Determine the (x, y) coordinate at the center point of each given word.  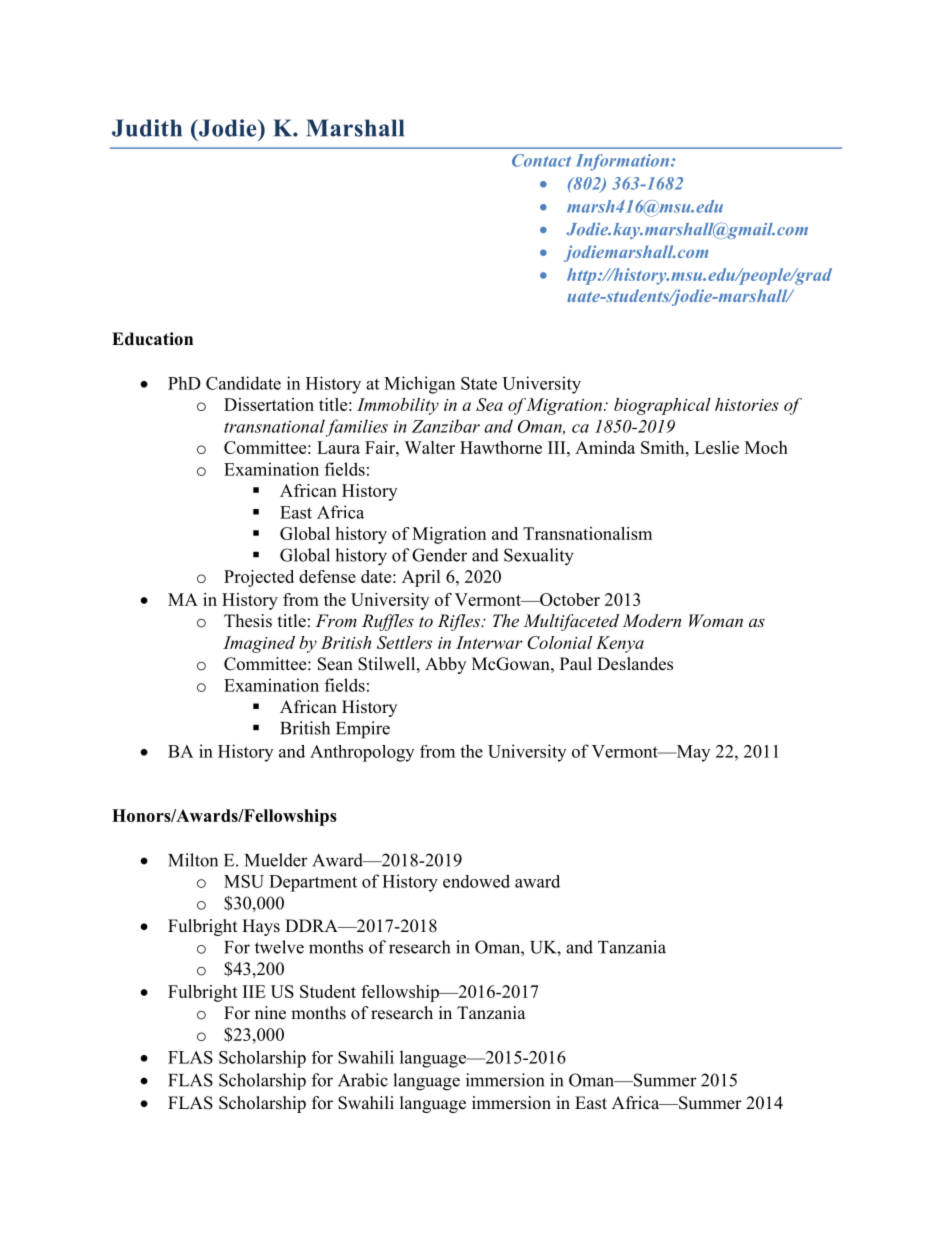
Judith (147, 128)
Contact (541, 160)
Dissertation (269, 404)
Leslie (716, 447)
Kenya (620, 644)
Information (624, 162)
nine (270, 1013)
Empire (363, 730)
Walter (429, 447)
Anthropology (362, 753)
